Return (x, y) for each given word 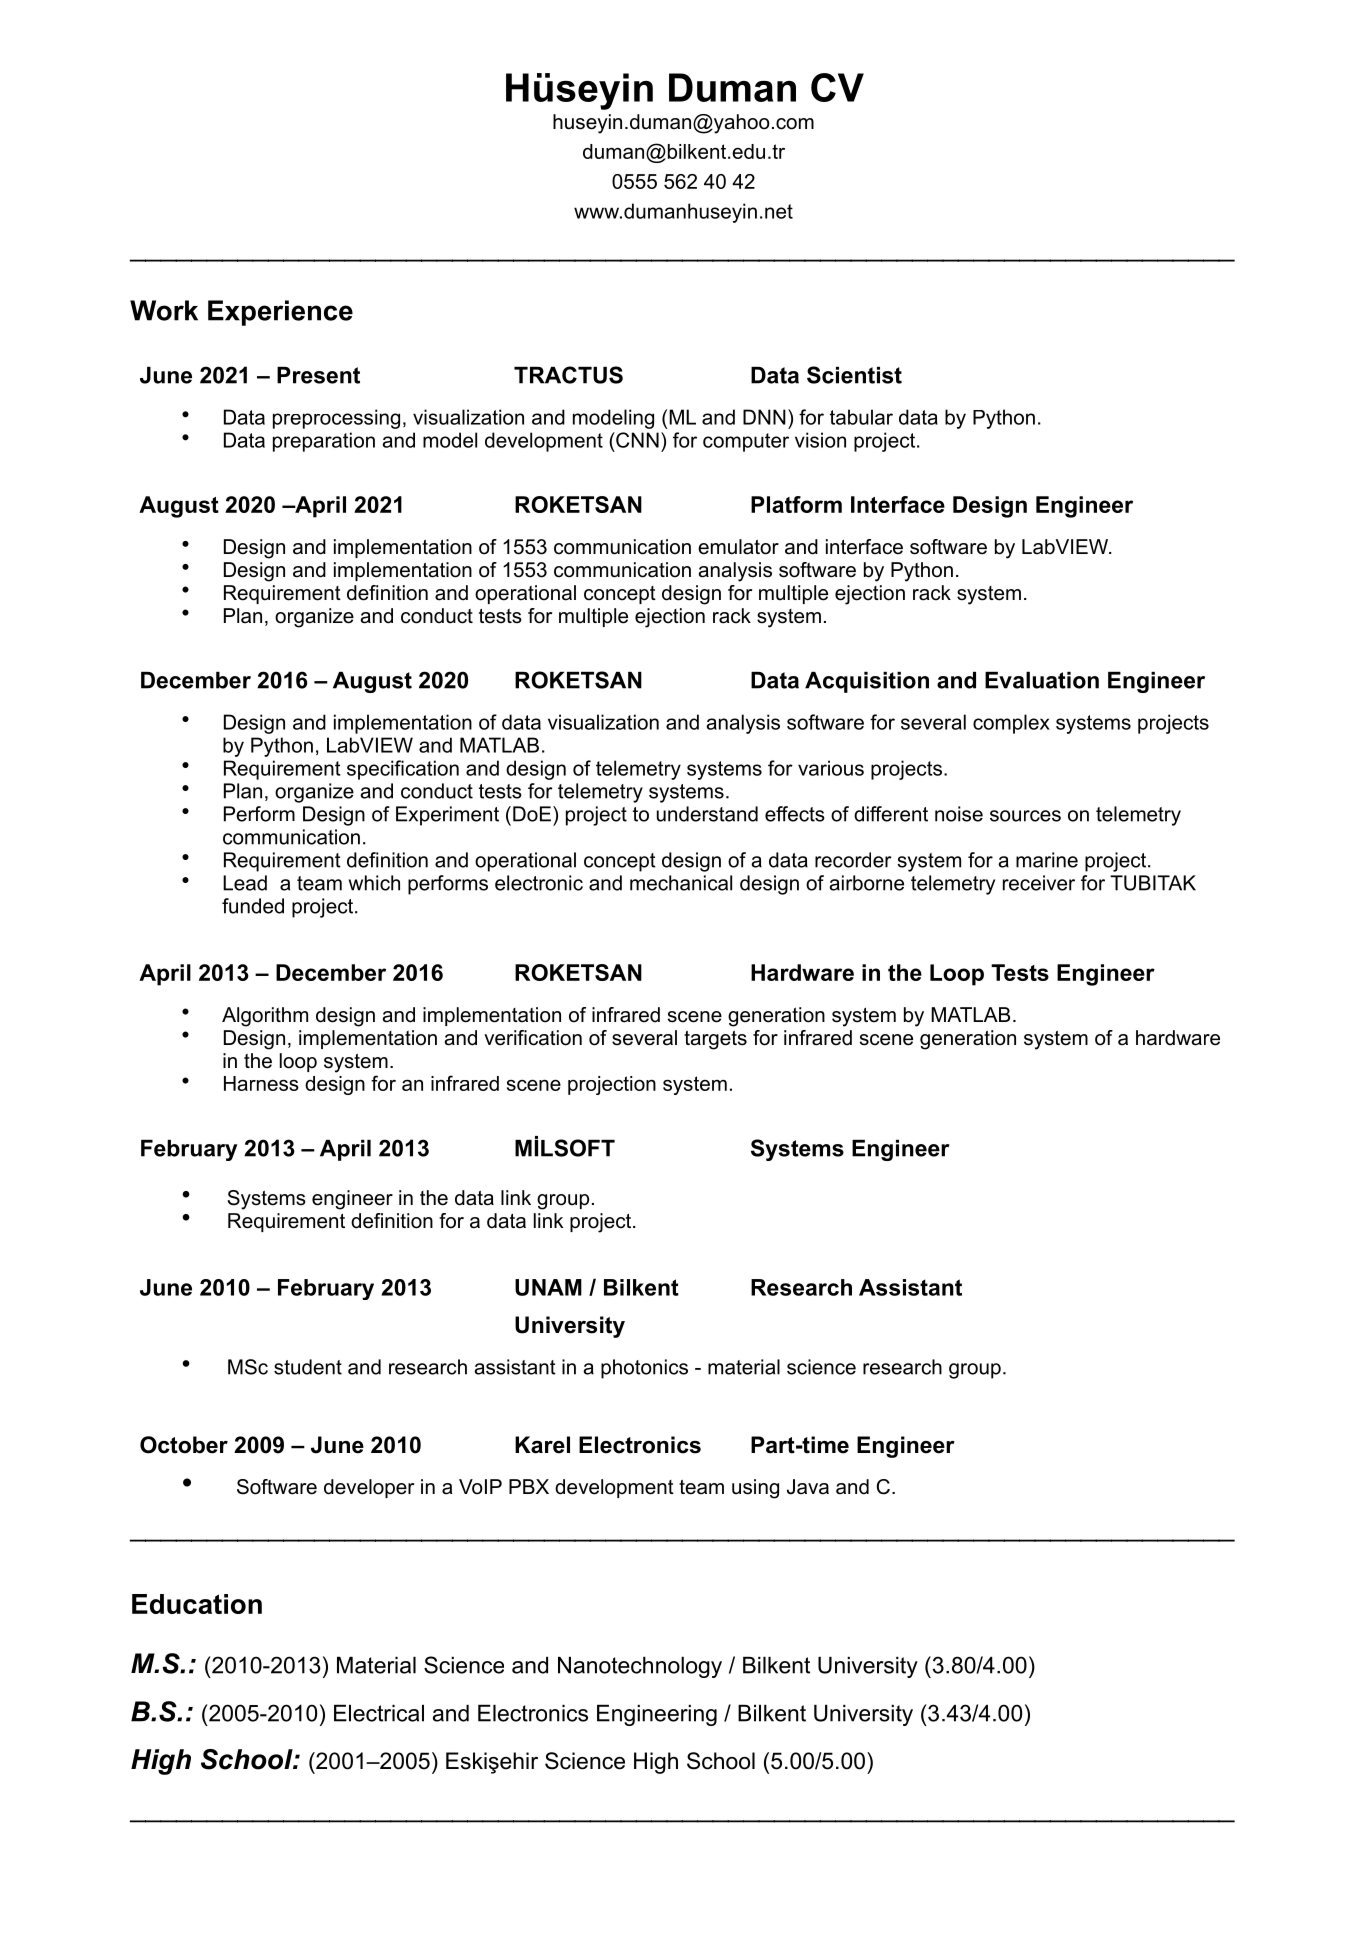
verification (533, 1038)
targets (715, 1040)
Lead (245, 883)
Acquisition (867, 682)
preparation (324, 442)
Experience (280, 313)
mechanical (681, 883)
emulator (738, 547)
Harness (261, 1083)
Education (197, 1604)
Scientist (854, 375)
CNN (636, 440)
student (308, 1367)
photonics (644, 1369)
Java (808, 1487)
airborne (866, 883)
